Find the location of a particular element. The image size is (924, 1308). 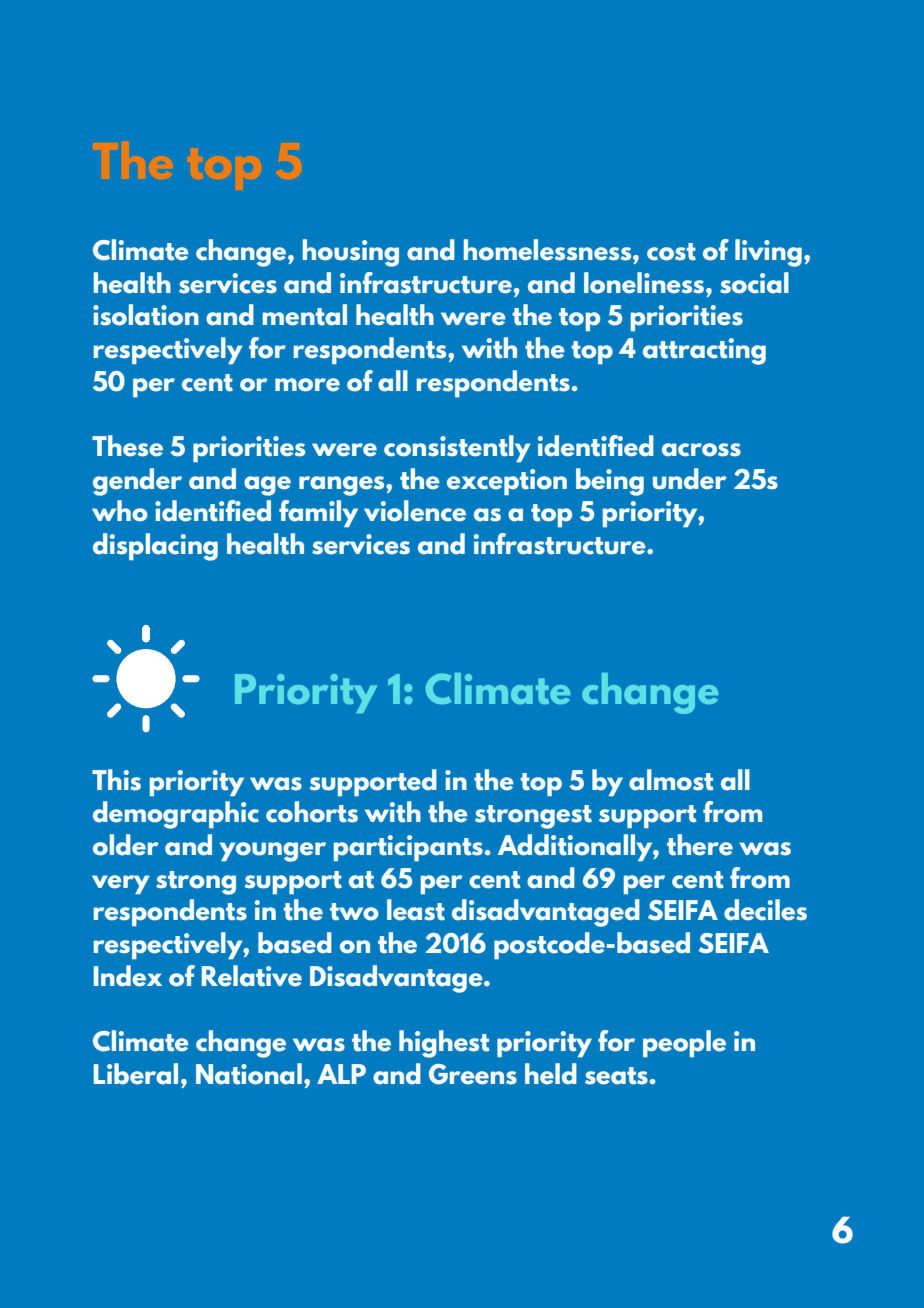

under is located at coordinates (690, 479).
